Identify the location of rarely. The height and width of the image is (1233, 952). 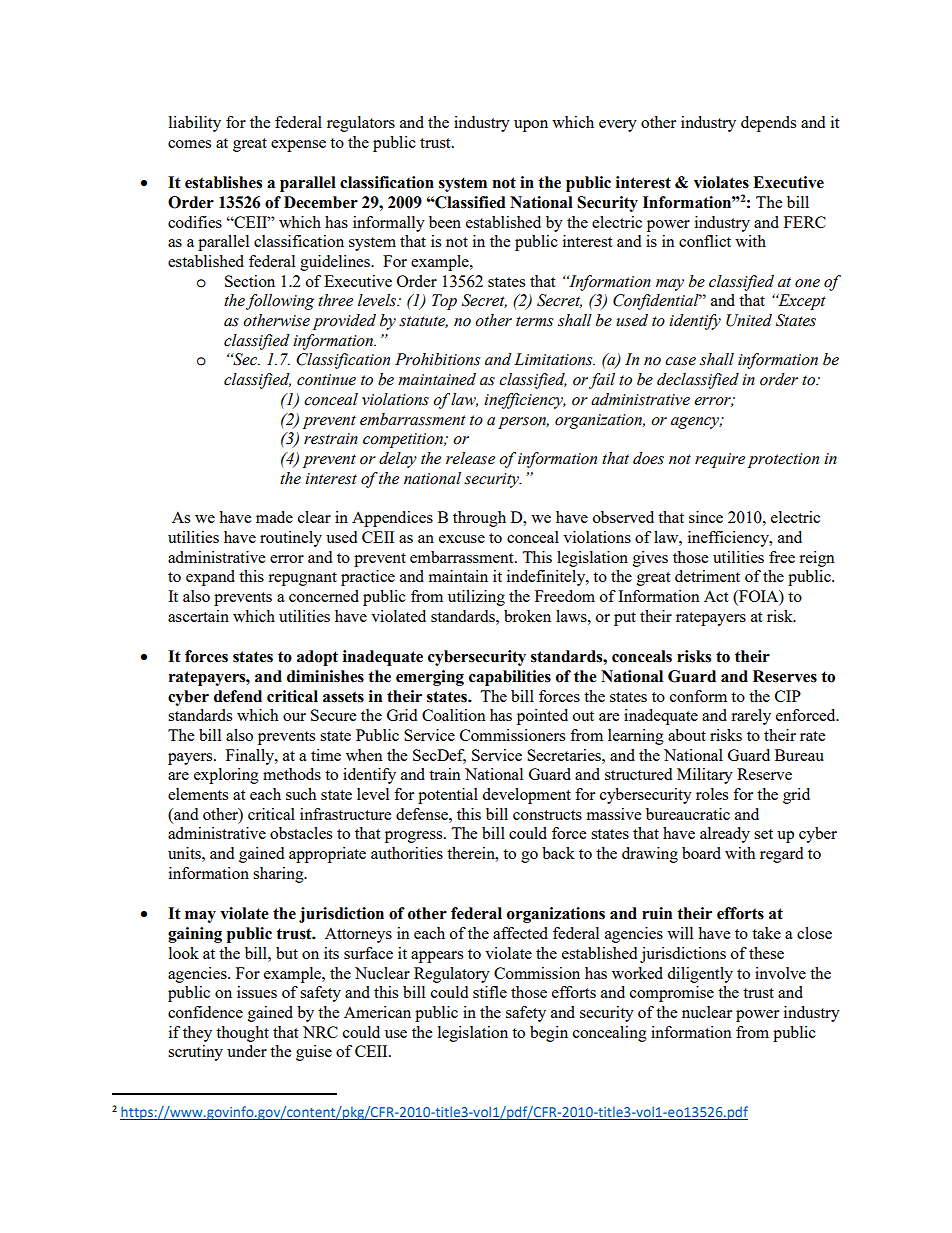
(751, 717).
